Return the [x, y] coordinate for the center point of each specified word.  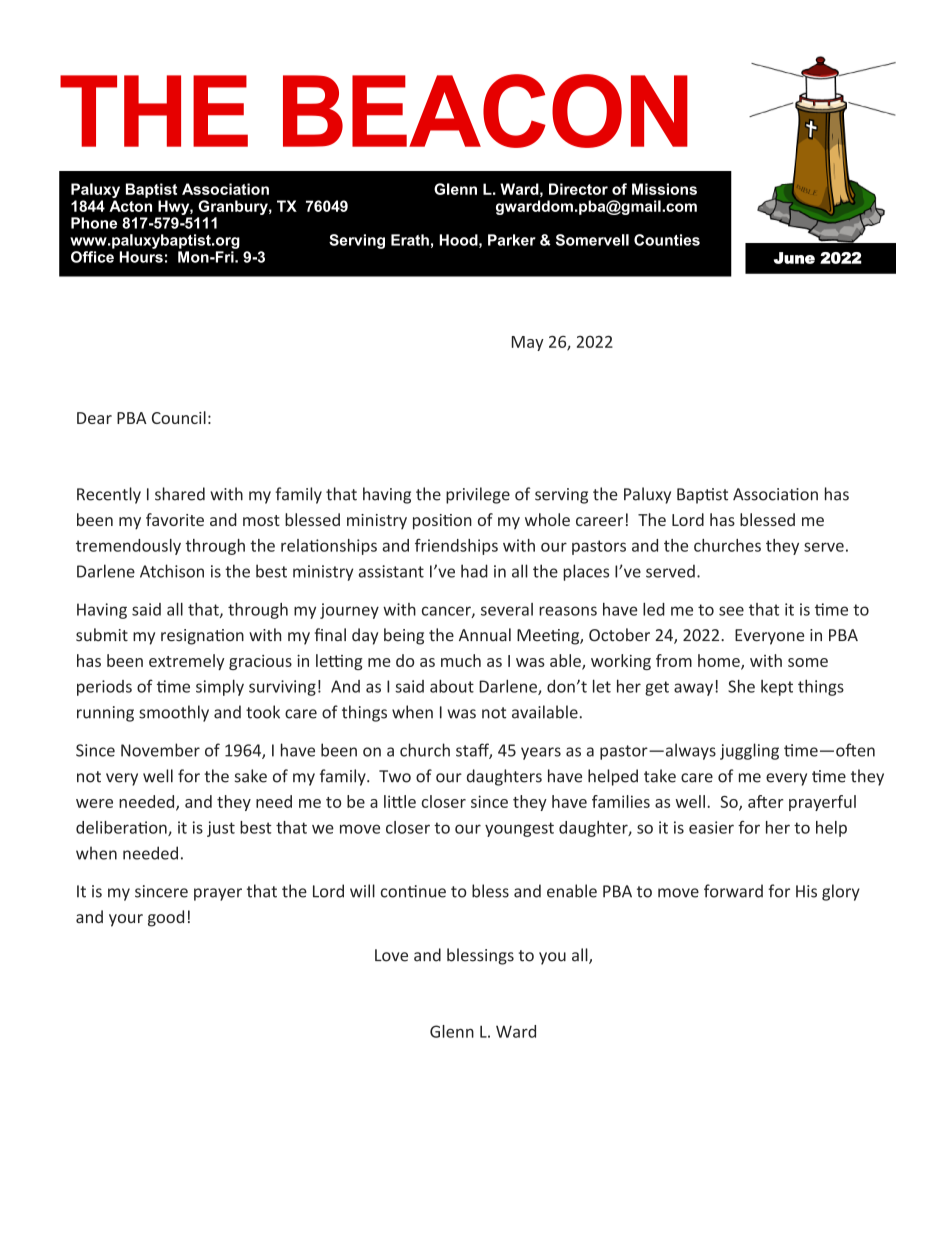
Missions [664, 189]
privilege [478, 495]
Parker [512, 240]
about [452, 686]
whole [547, 519]
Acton [130, 206]
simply [220, 687]
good [166, 918]
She [741, 686]
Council [179, 417]
